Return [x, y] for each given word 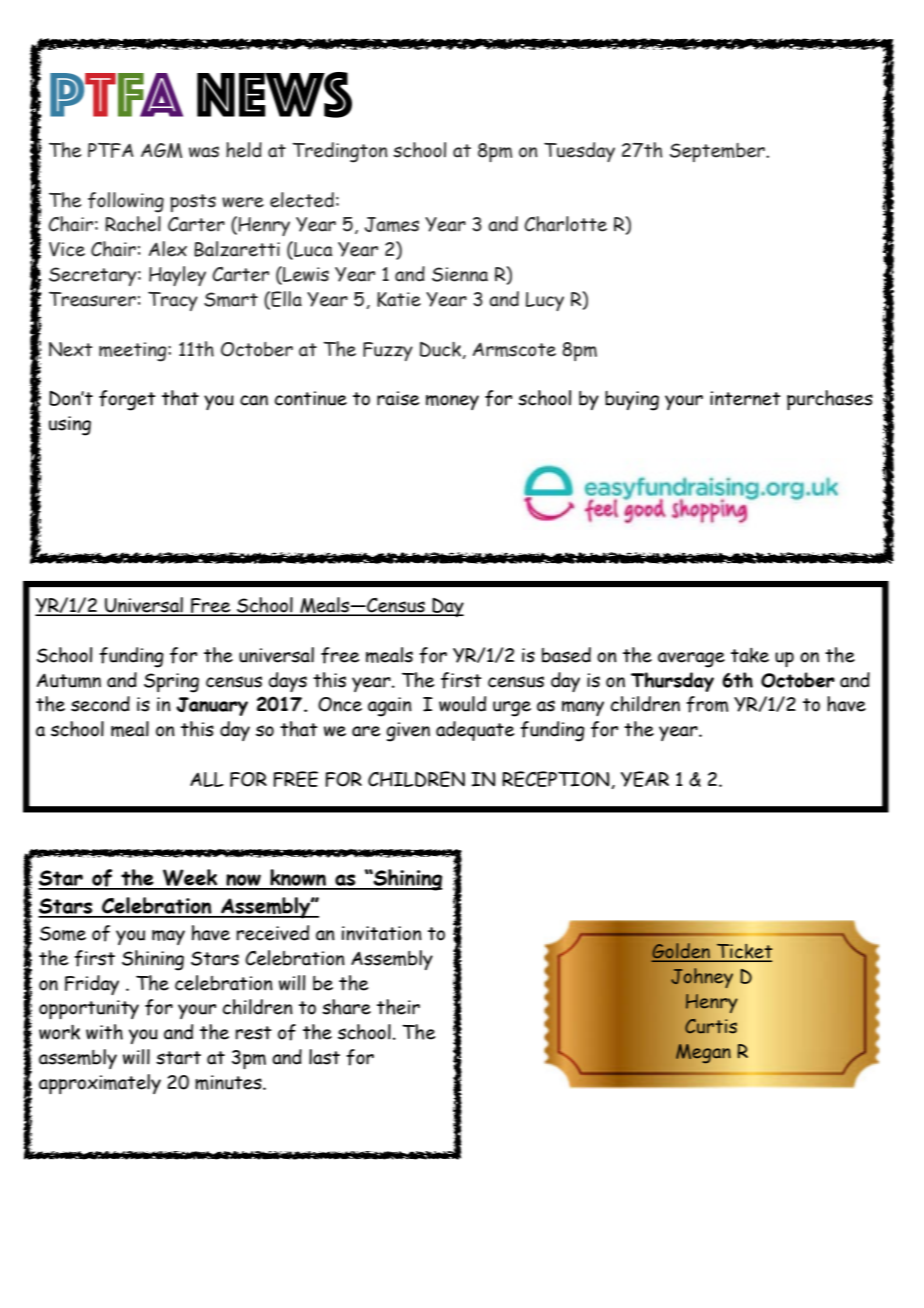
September [718, 152]
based [566, 655]
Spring [171, 683]
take [750, 655]
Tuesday [579, 152]
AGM [161, 150]
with [104, 1032]
